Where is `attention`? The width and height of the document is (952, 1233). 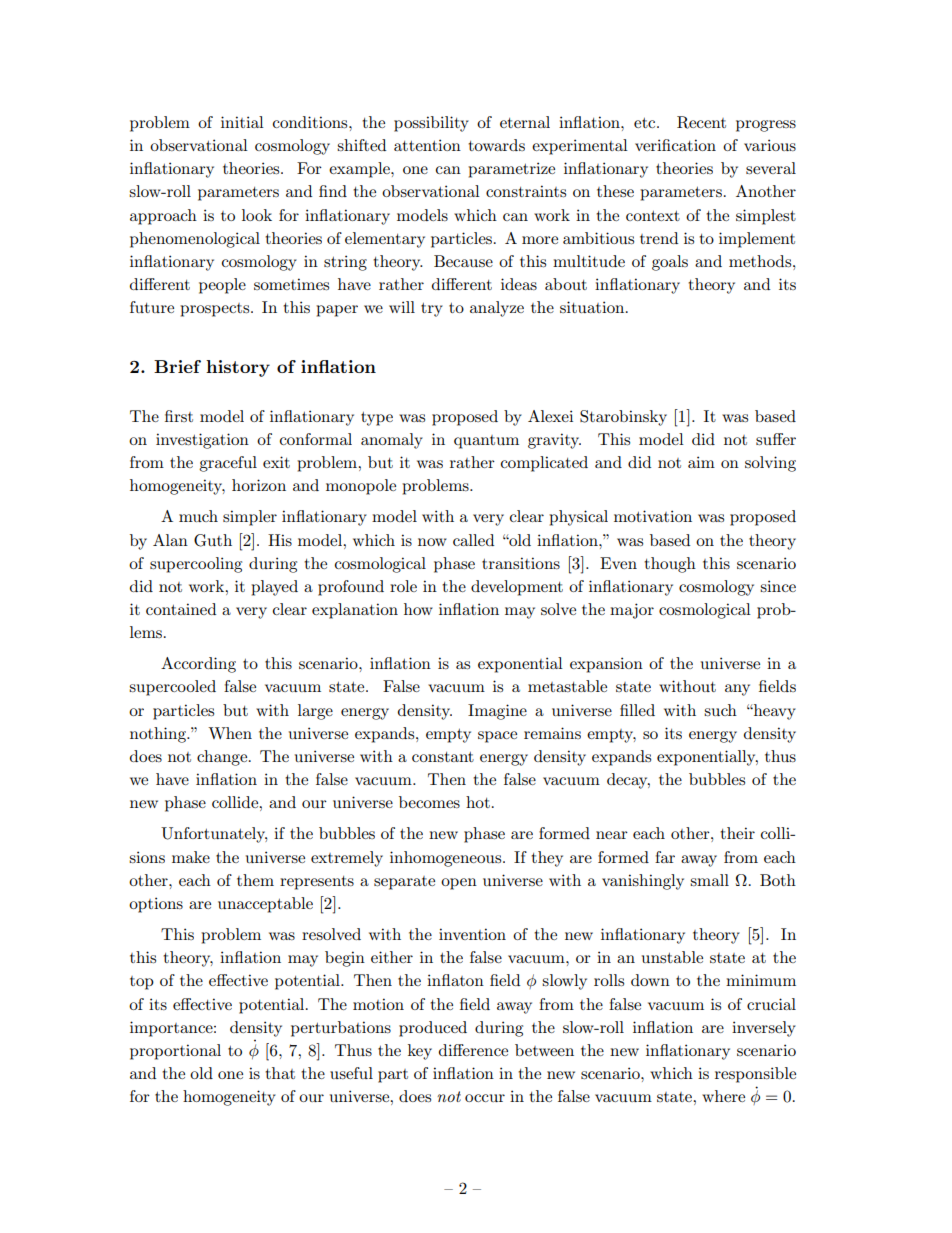 attention is located at coordinates (427, 145).
